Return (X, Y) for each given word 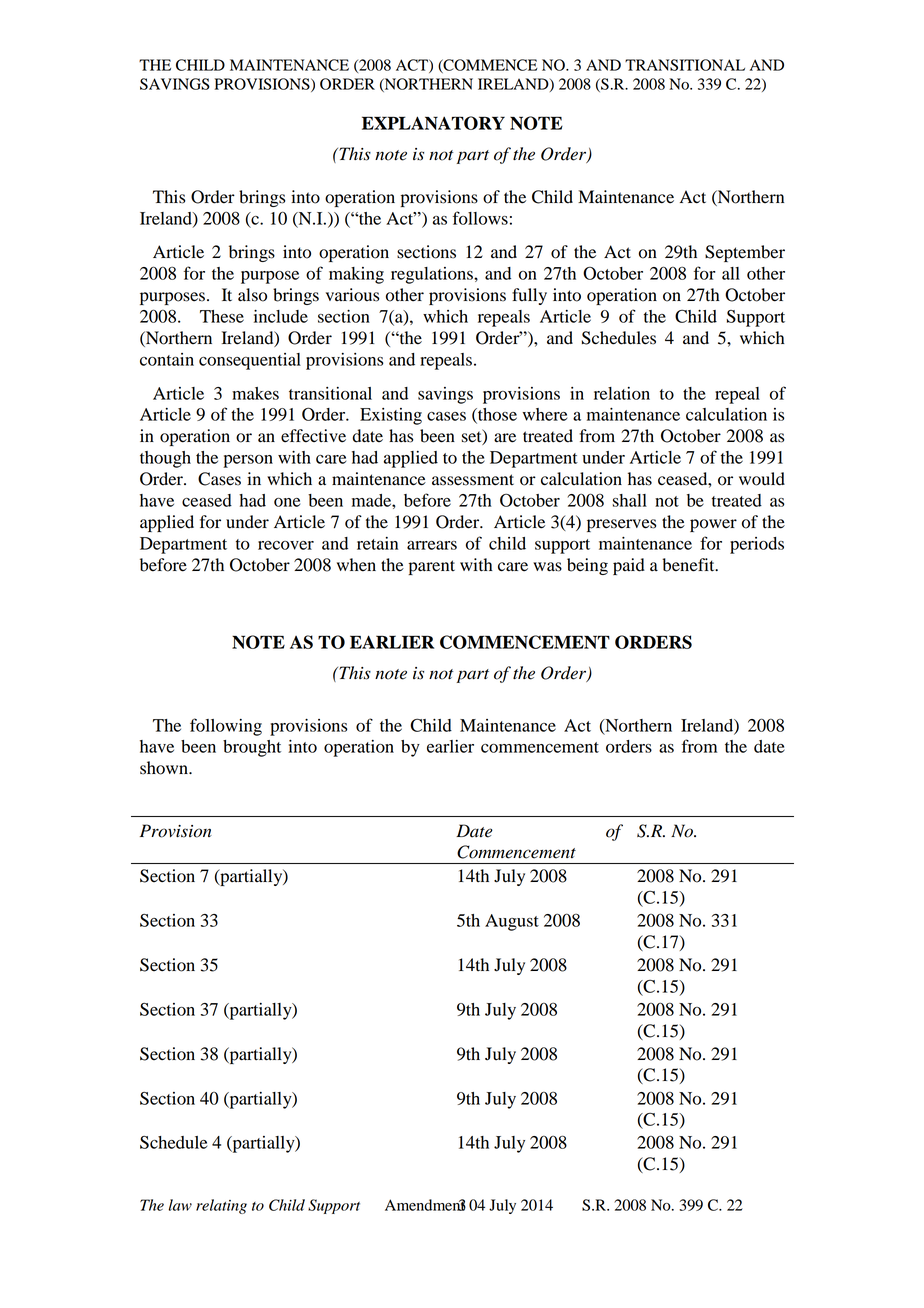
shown (165, 768)
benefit (689, 565)
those (496, 415)
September (745, 253)
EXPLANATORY (433, 123)
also (252, 295)
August (512, 922)
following (226, 727)
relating (221, 1206)
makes (255, 393)
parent (432, 567)
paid (629, 566)
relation (622, 393)
